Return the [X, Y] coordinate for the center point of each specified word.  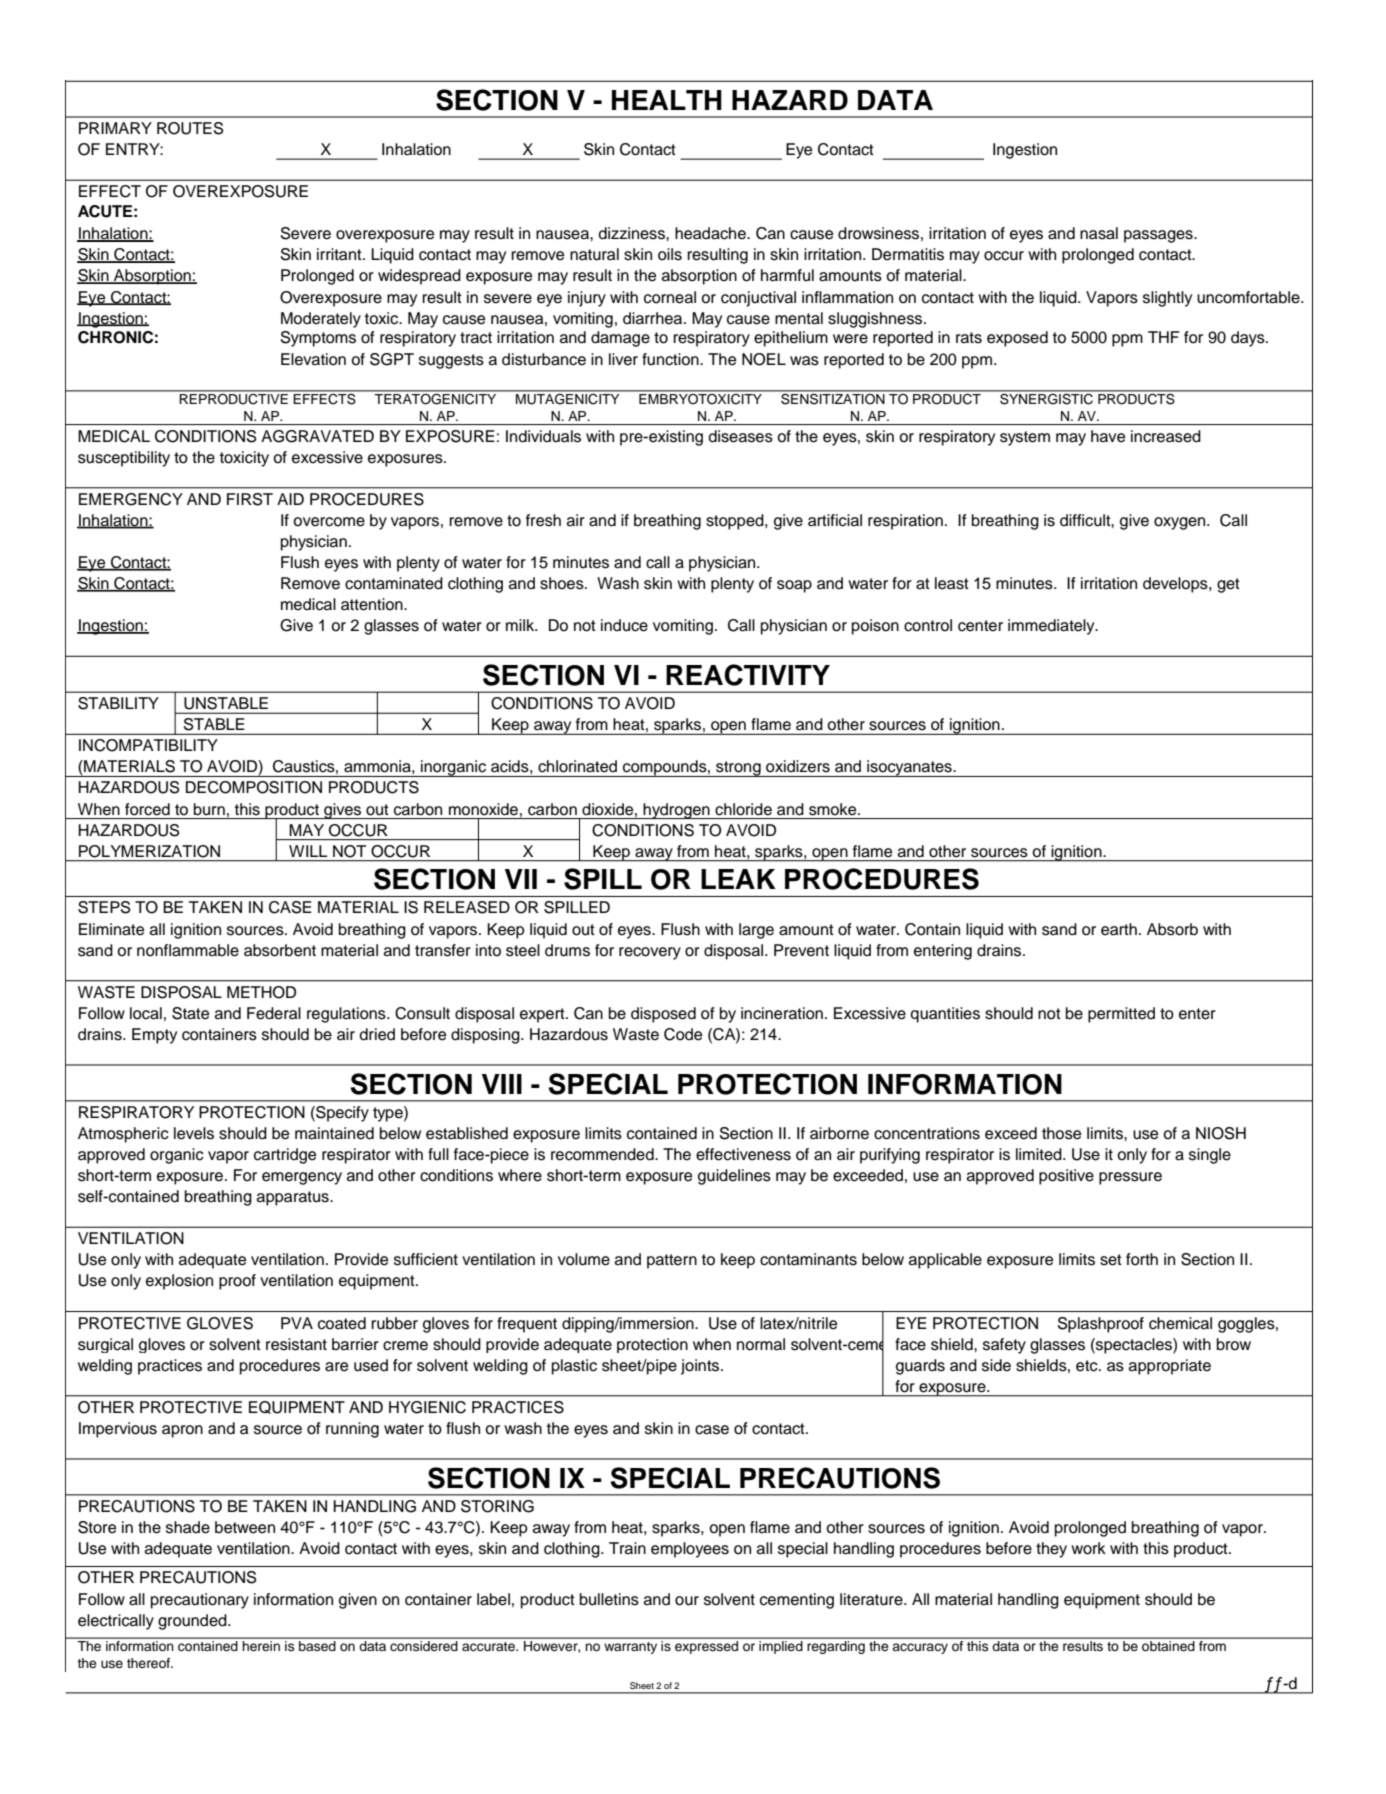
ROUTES [190, 128]
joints [701, 1367]
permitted [1121, 1015]
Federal [274, 1013]
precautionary [200, 1601]
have [1108, 436]
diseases [740, 436]
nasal [1099, 233]
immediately [1052, 627]
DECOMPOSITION [254, 787]
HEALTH [667, 100]
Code [683, 1034]
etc [1088, 1366]
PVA [297, 1323]
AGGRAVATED [317, 436]
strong [738, 769]
